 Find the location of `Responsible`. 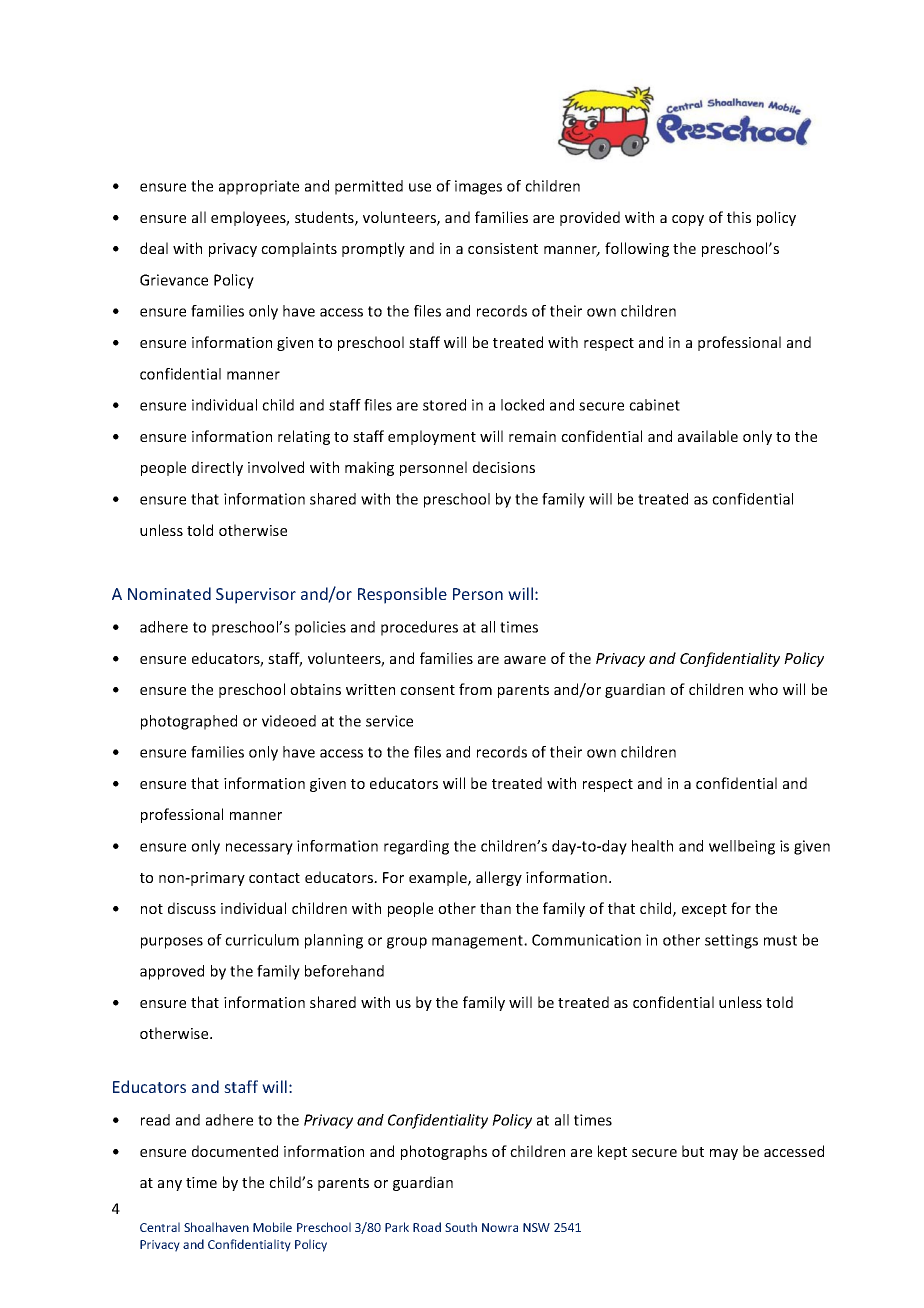

Responsible is located at coordinates (402, 595).
